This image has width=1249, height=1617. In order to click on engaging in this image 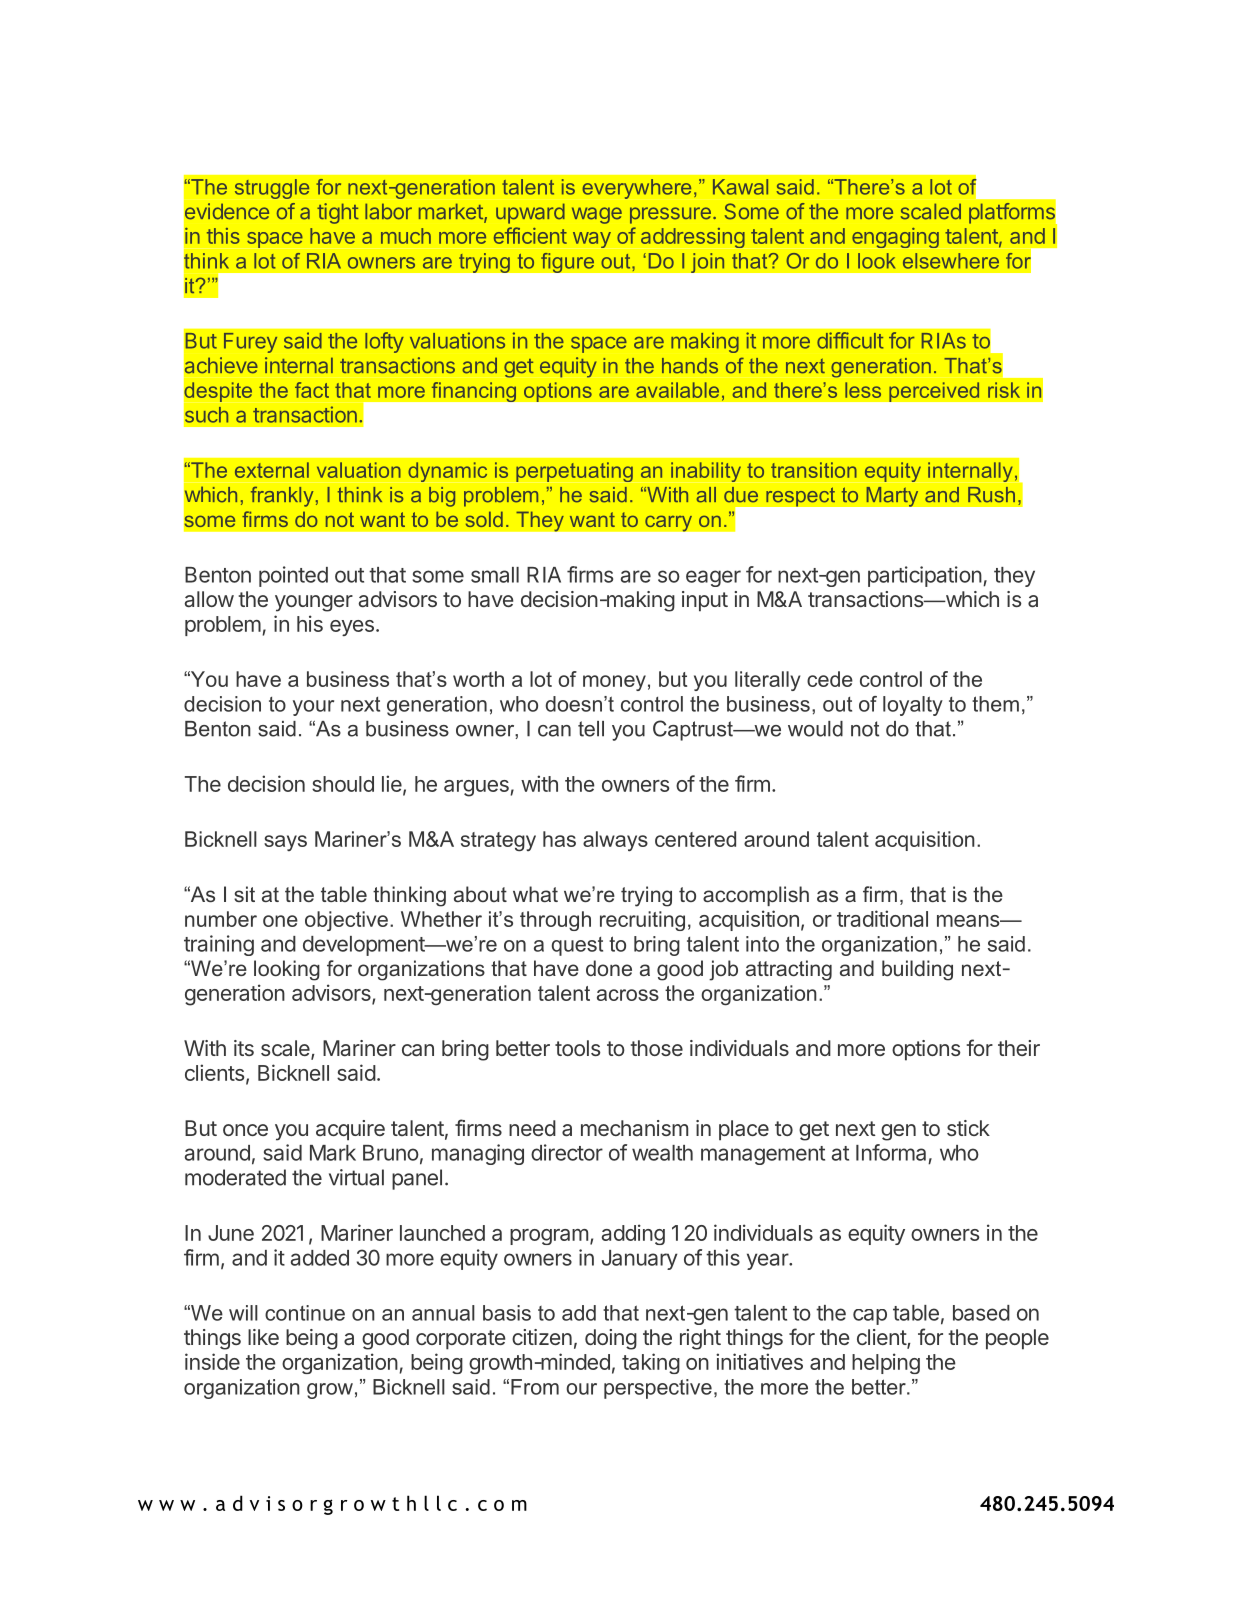, I will do `click(895, 238)`.
